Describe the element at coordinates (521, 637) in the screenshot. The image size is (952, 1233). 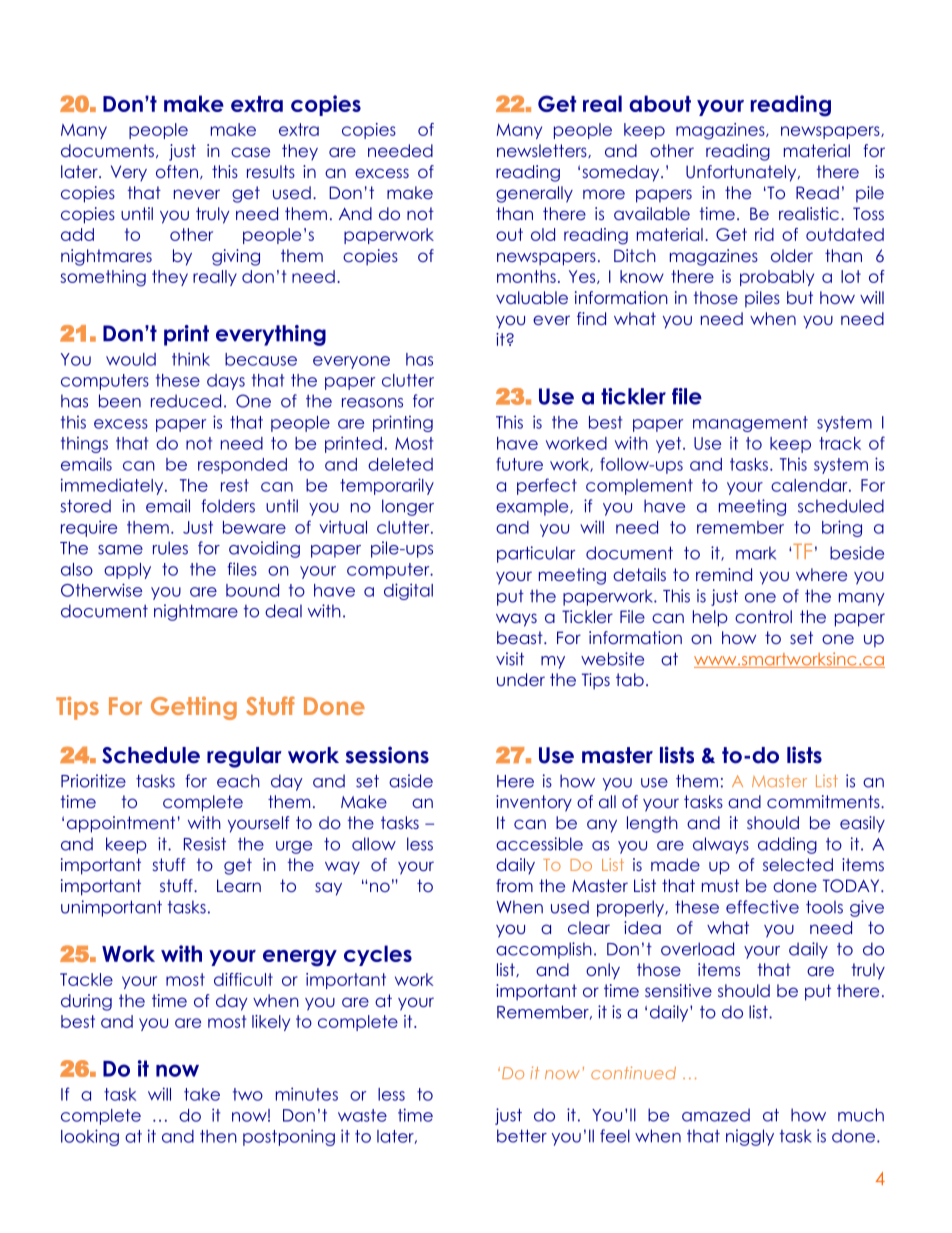
I see `beast` at that location.
